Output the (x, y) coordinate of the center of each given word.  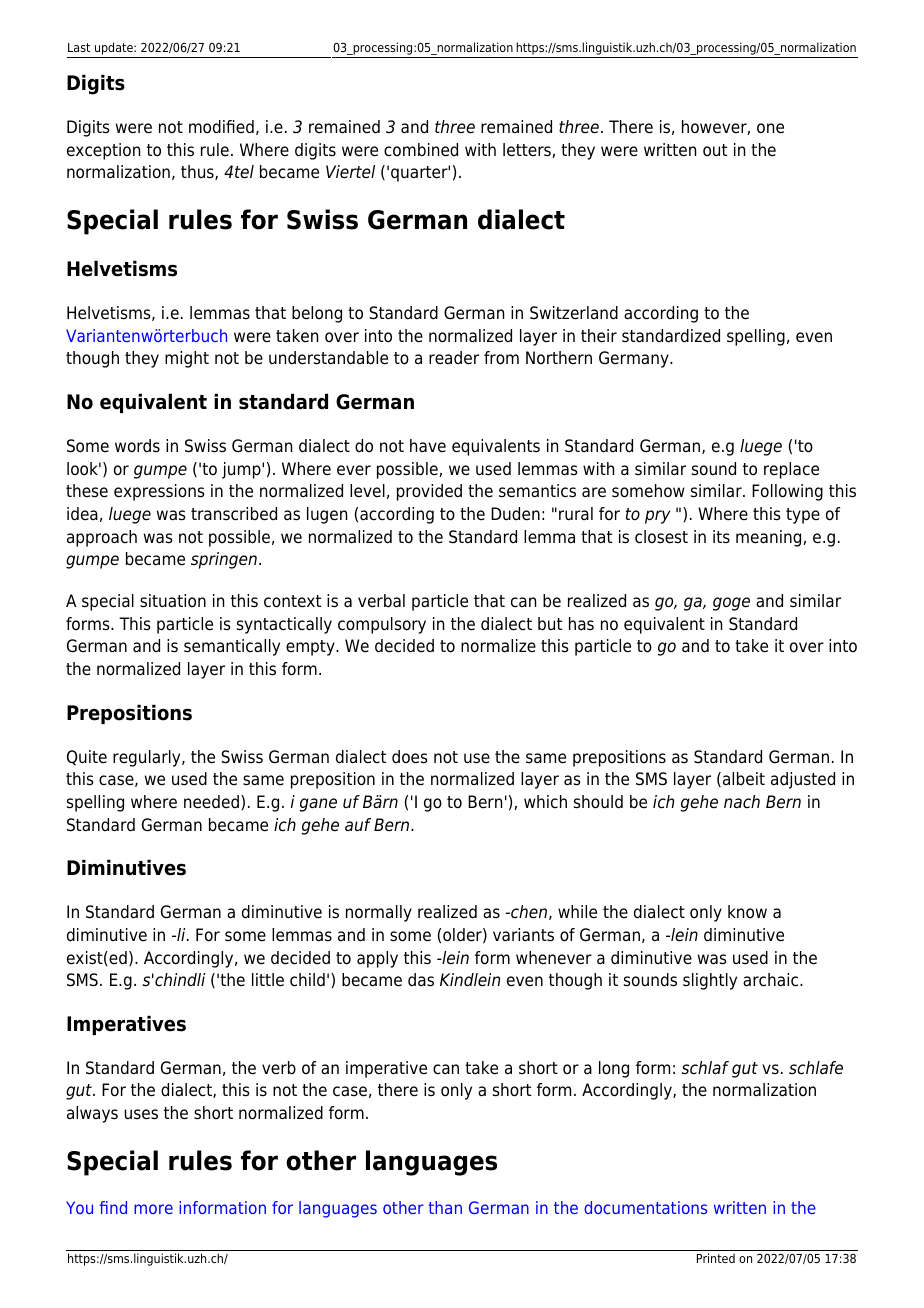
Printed (716, 1258)
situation (173, 601)
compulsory (382, 625)
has (581, 624)
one (770, 128)
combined (421, 150)
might (187, 359)
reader (454, 358)
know (747, 912)
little (268, 980)
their (599, 336)
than (445, 1207)
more (153, 1209)
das (421, 980)
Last (79, 47)
